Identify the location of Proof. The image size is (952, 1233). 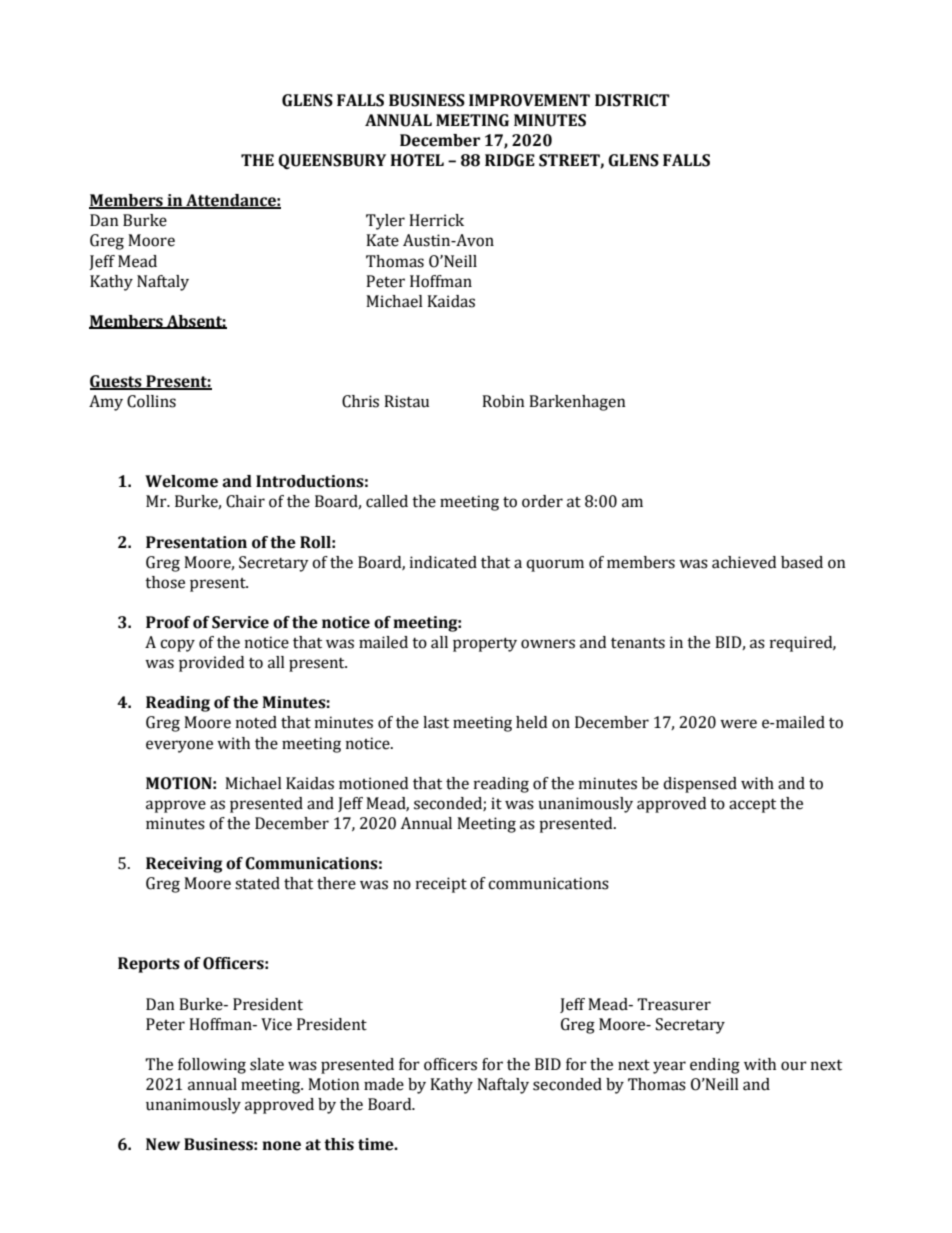
(168, 622).
